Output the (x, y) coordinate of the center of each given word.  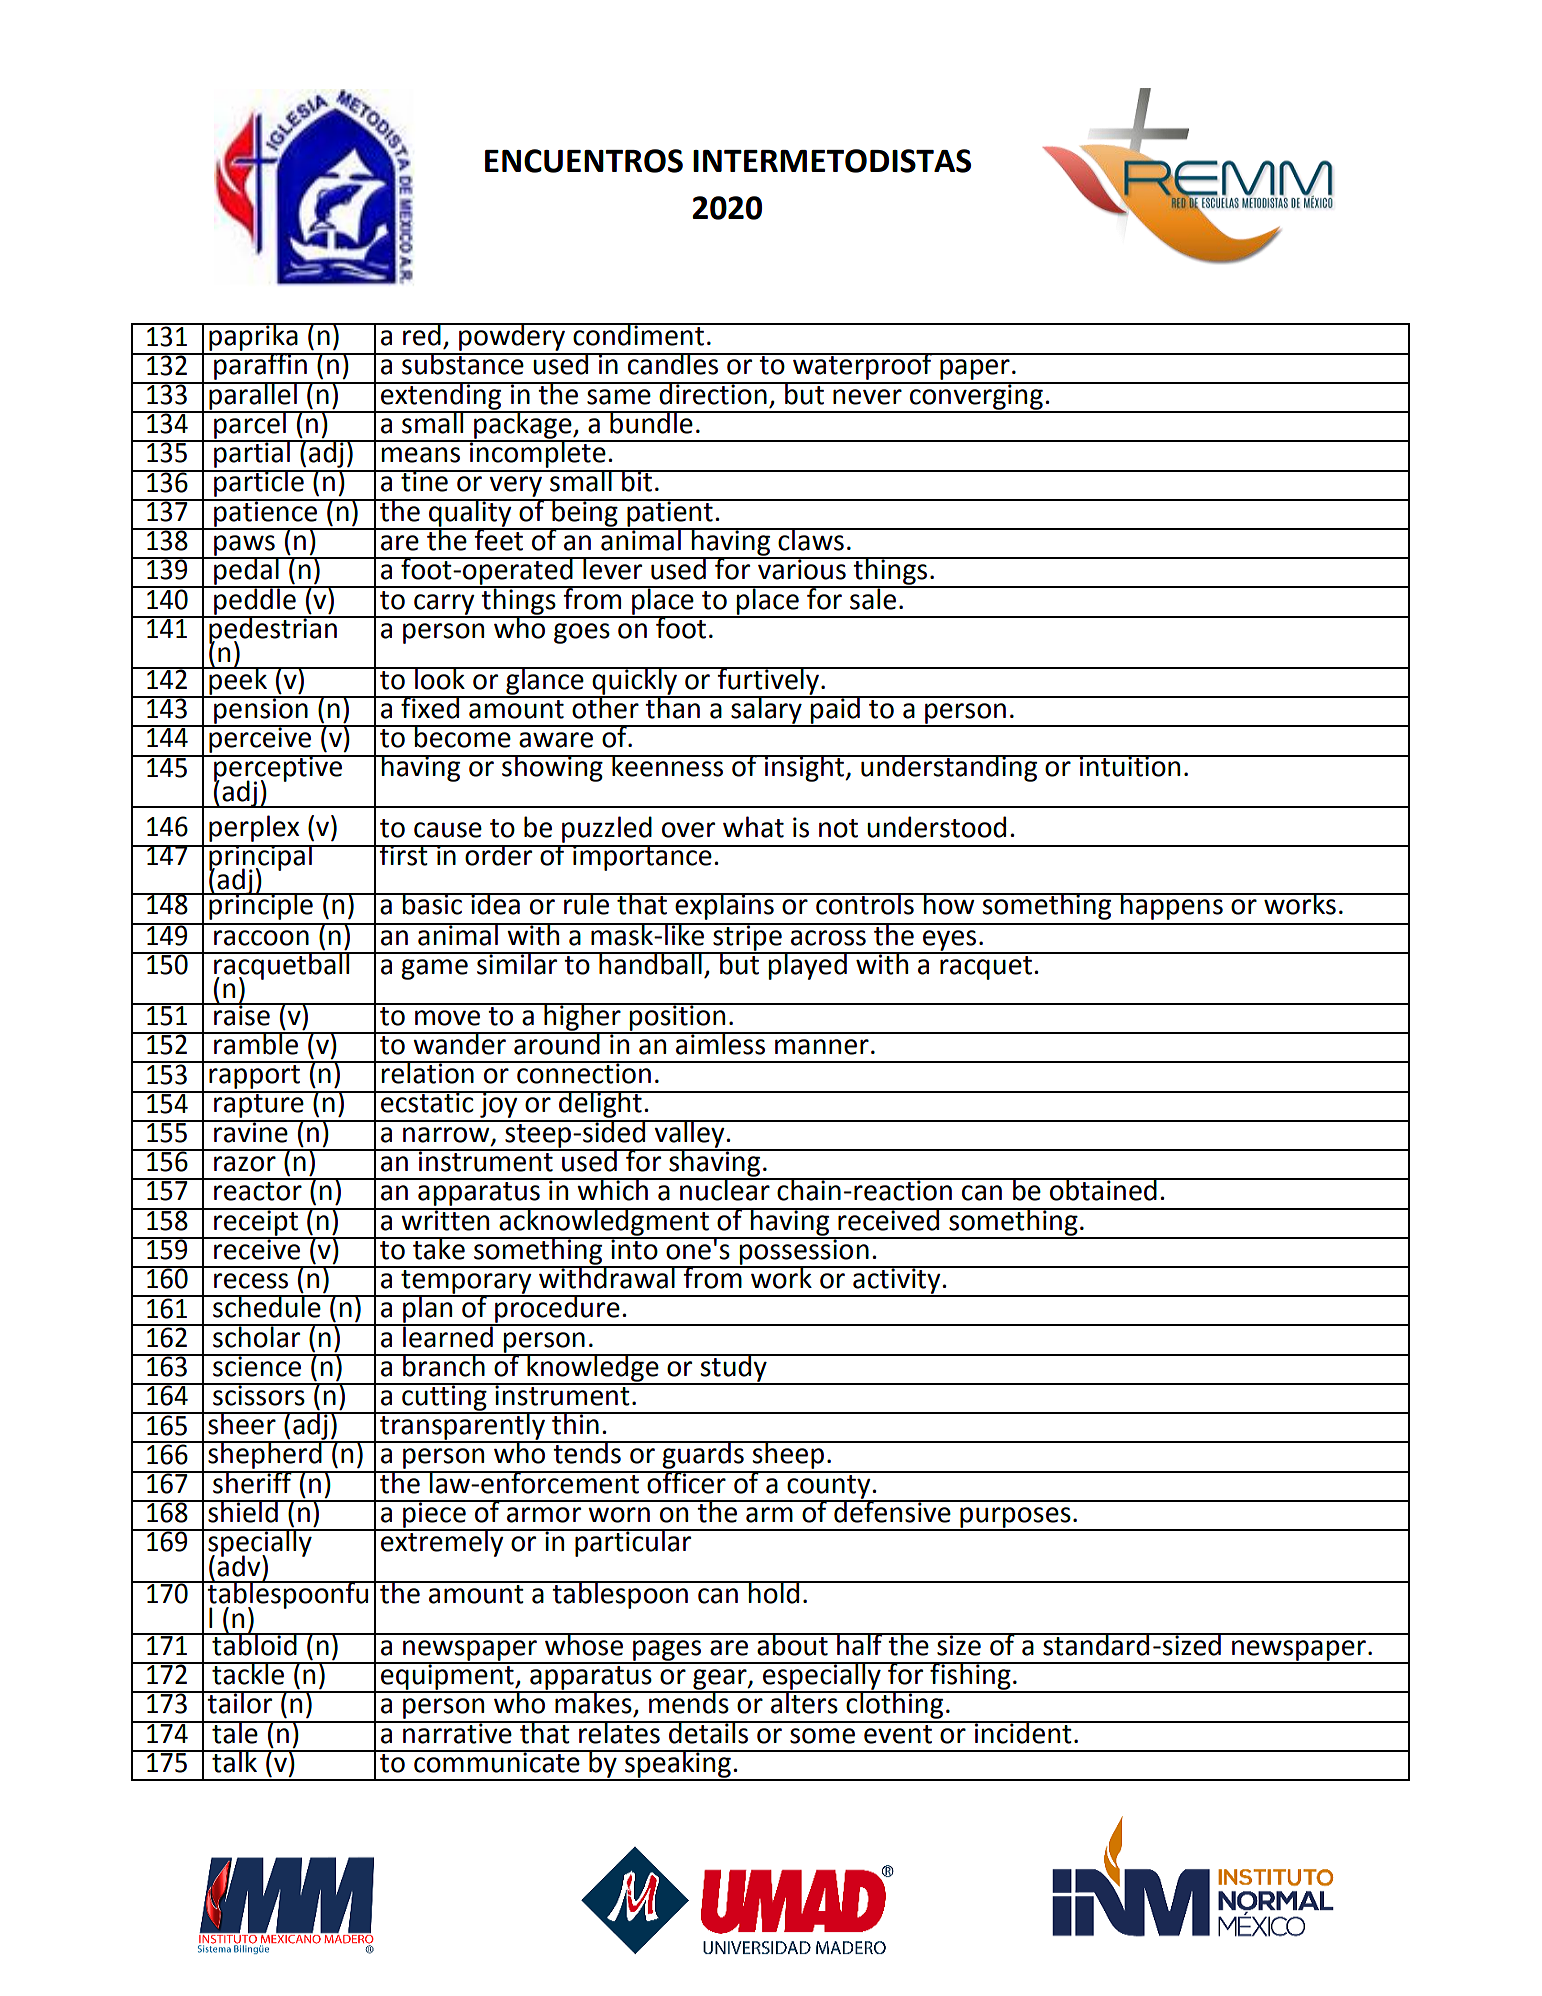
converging (976, 397)
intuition (1130, 766)
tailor (240, 1702)
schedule (267, 1306)
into (634, 1248)
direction (713, 393)
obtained (1103, 1189)
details (709, 1732)
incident (1023, 1732)
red (422, 334)
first (404, 855)
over (688, 830)
